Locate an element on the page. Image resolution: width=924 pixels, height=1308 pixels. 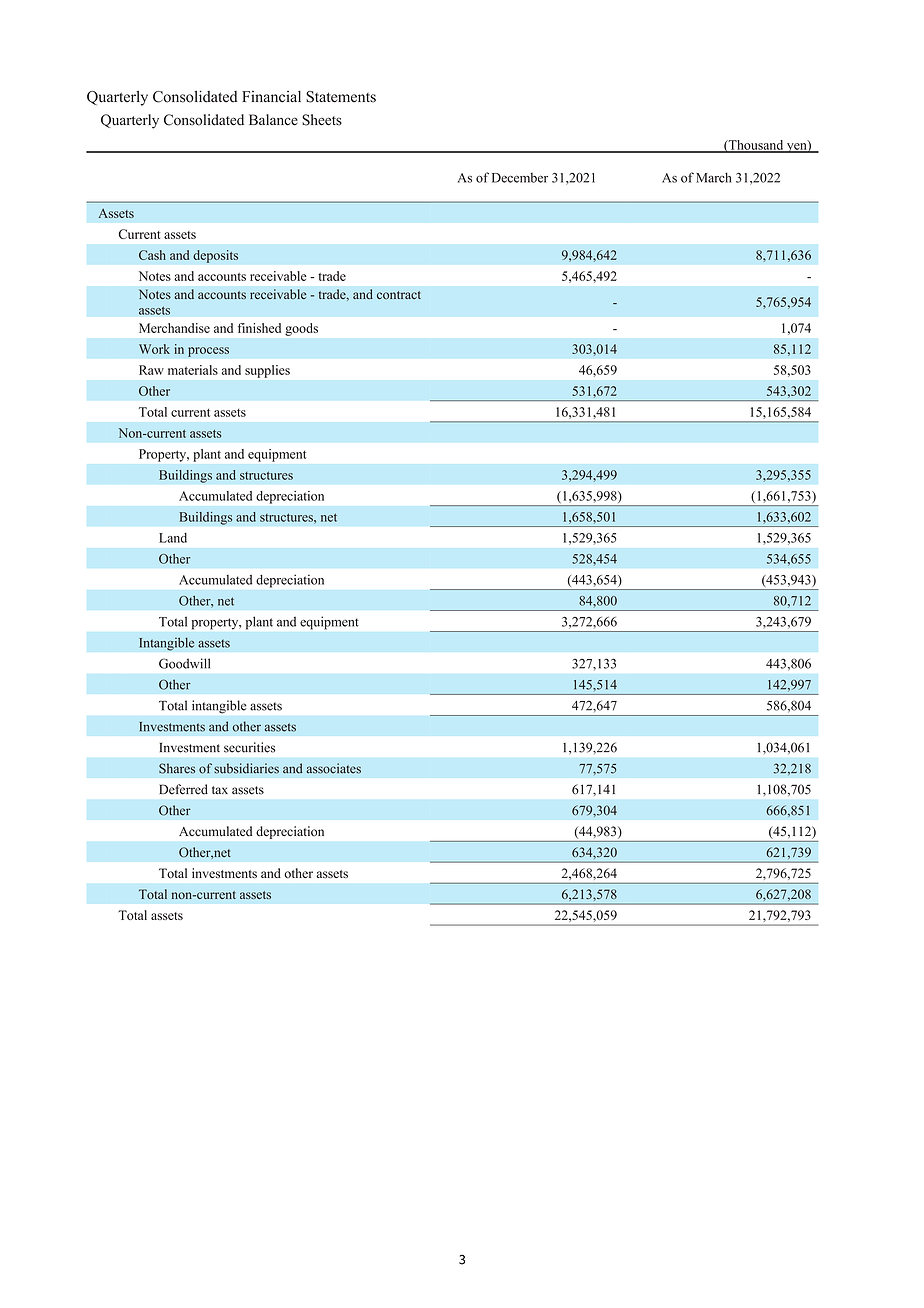
materials is located at coordinates (193, 370).
